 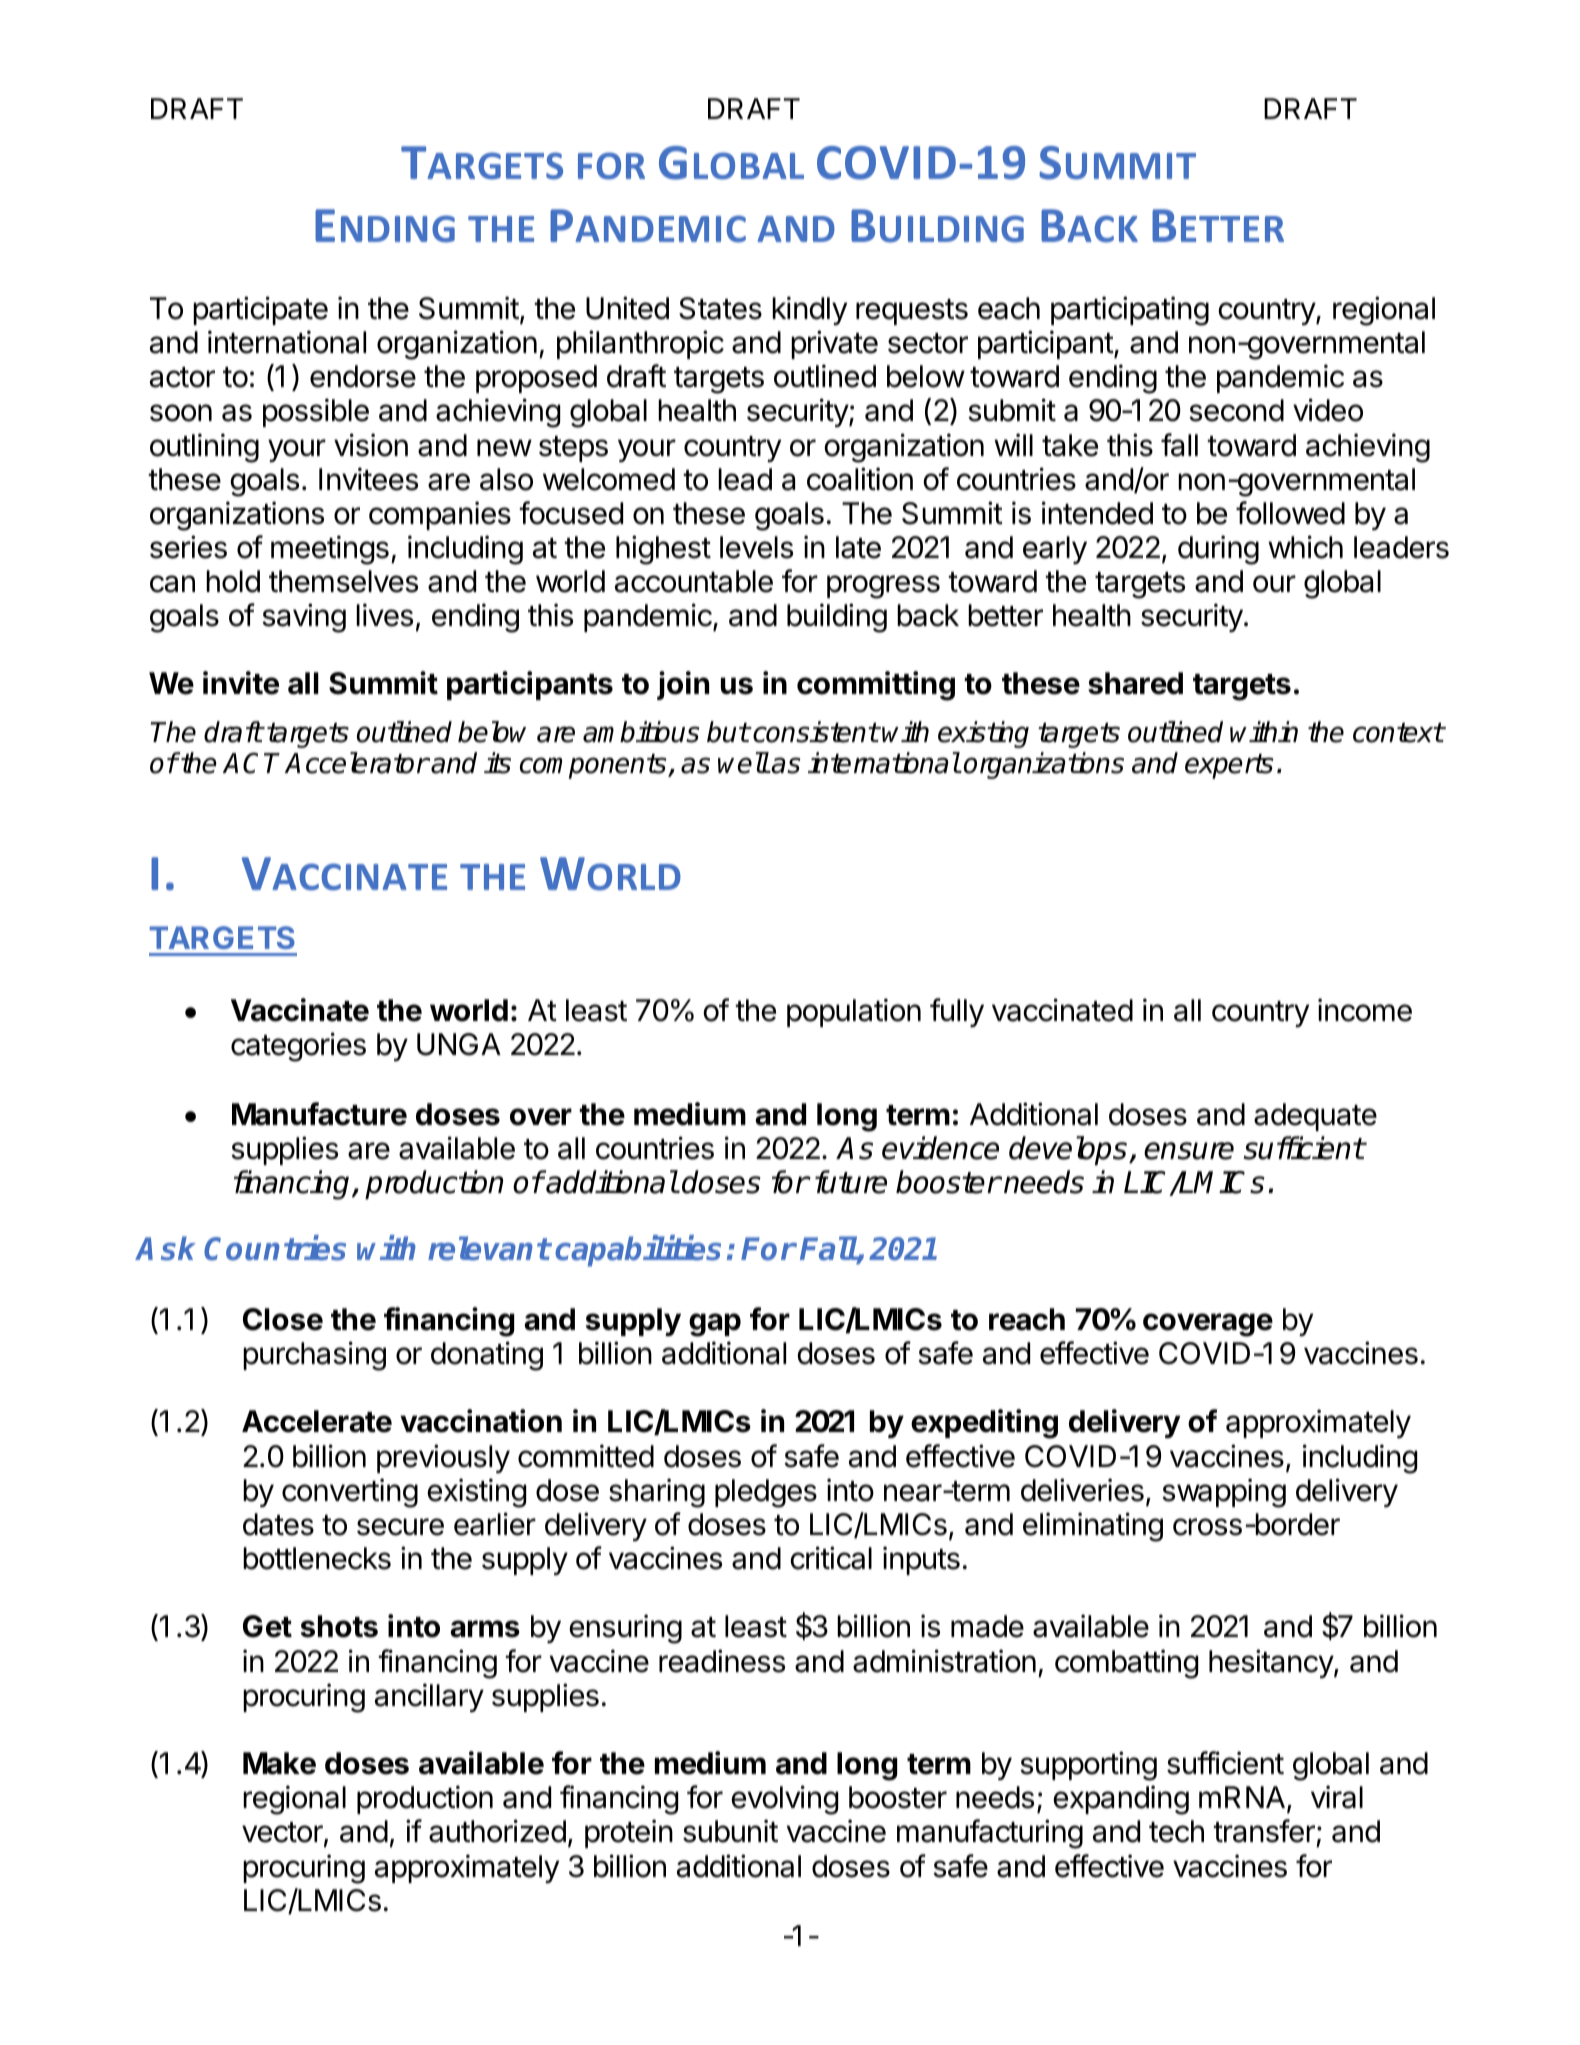 I want to click on consistent, so click(x=815, y=732).
